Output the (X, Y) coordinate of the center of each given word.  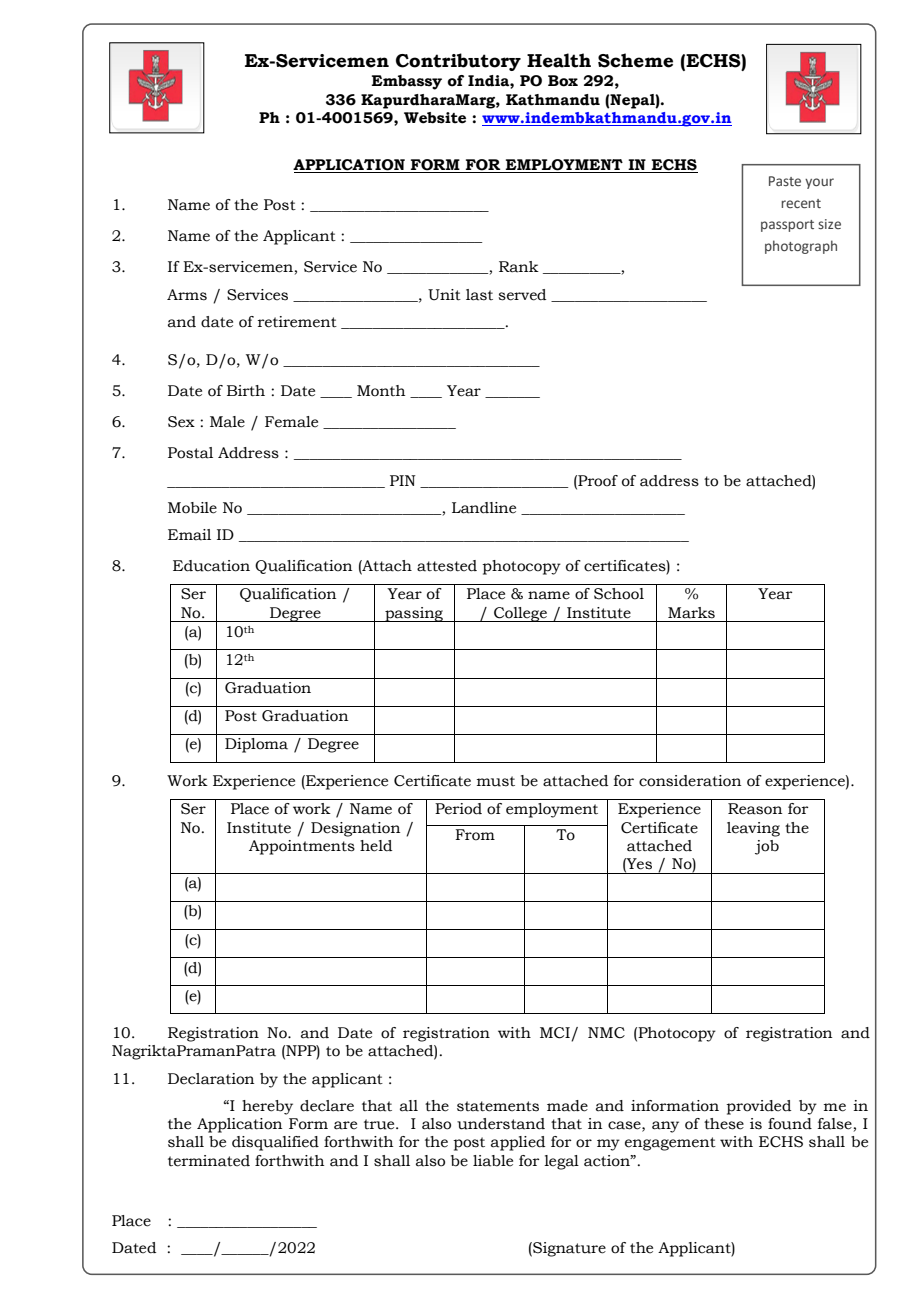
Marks (691, 613)
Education (211, 566)
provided (758, 1107)
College (520, 614)
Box (563, 81)
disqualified (275, 1143)
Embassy (406, 82)
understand (501, 1124)
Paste (785, 181)
